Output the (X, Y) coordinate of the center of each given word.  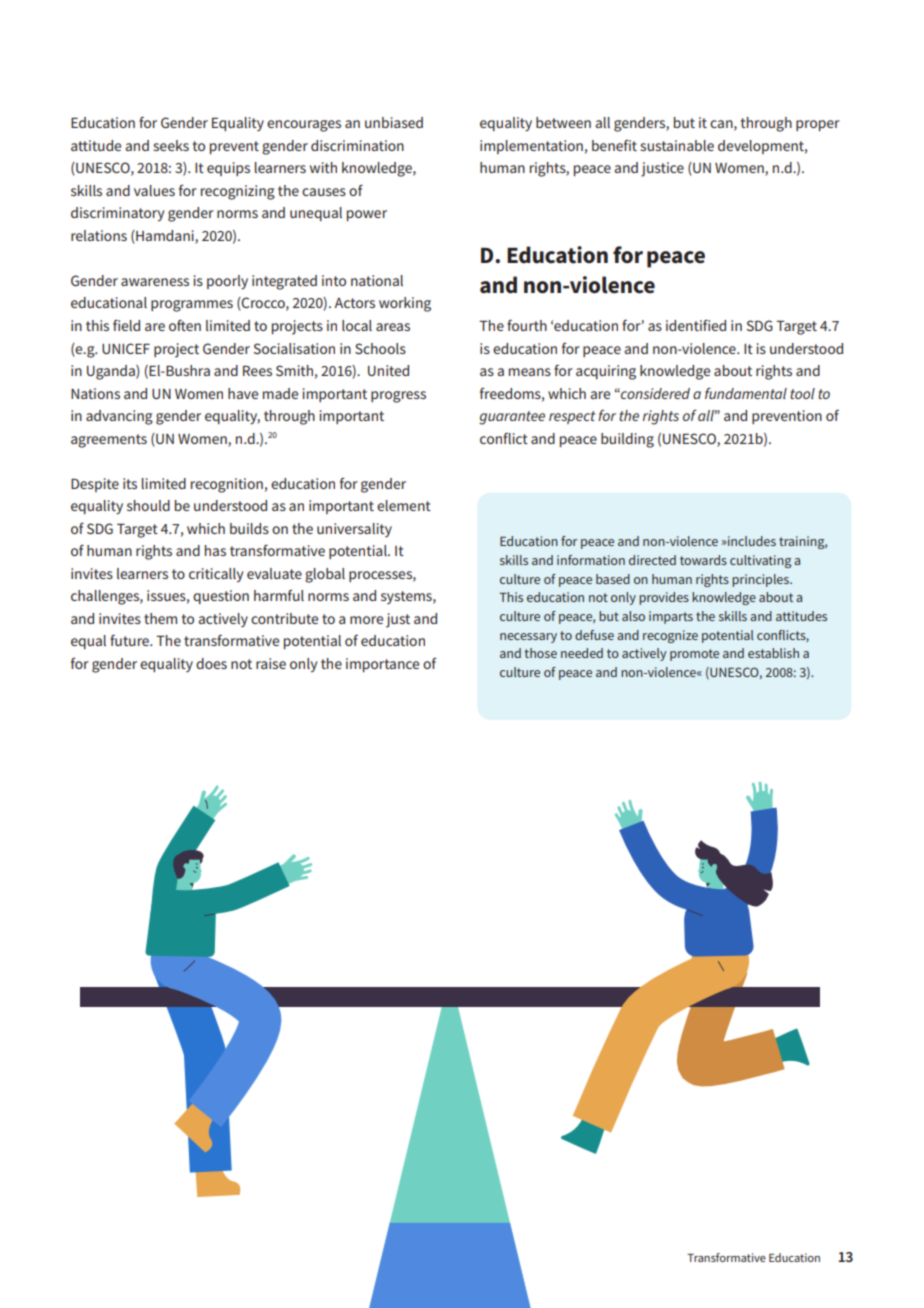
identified (696, 325)
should (148, 505)
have (243, 393)
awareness (155, 282)
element (404, 505)
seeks (171, 145)
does (211, 663)
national (377, 280)
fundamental (746, 393)
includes (751, 541)
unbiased (394, 122)
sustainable (677, 145)
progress (398, 397)
